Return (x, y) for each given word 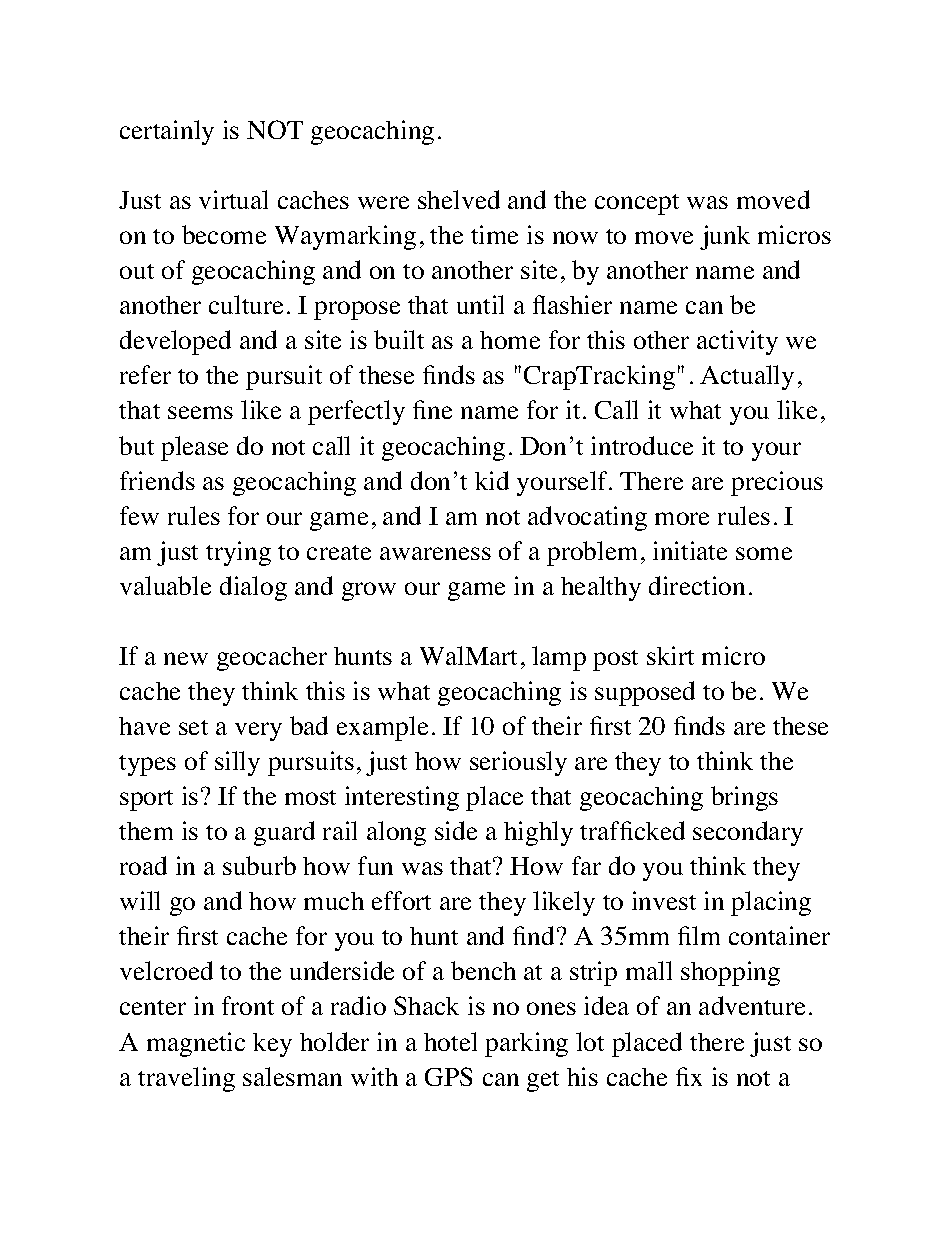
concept (637, 204)
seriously (518, 763)
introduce (642, 445)
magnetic (196, 1044)
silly (237, 763)
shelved (459, 199)
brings (744, 798)
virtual (233, 199)
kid (492, 480)
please (194, 448)
